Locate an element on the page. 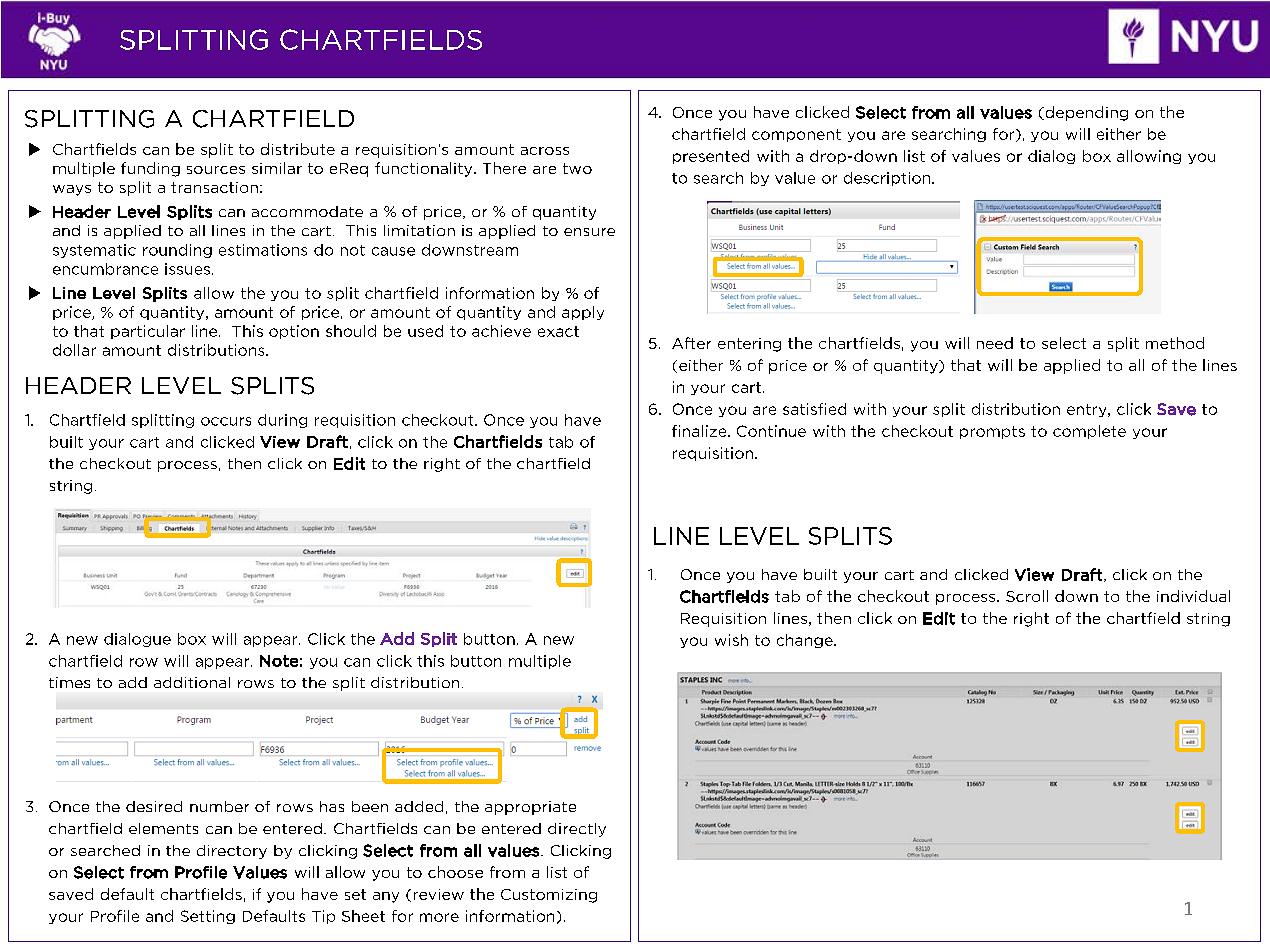  occurs is located at coordinates (226, 421).
